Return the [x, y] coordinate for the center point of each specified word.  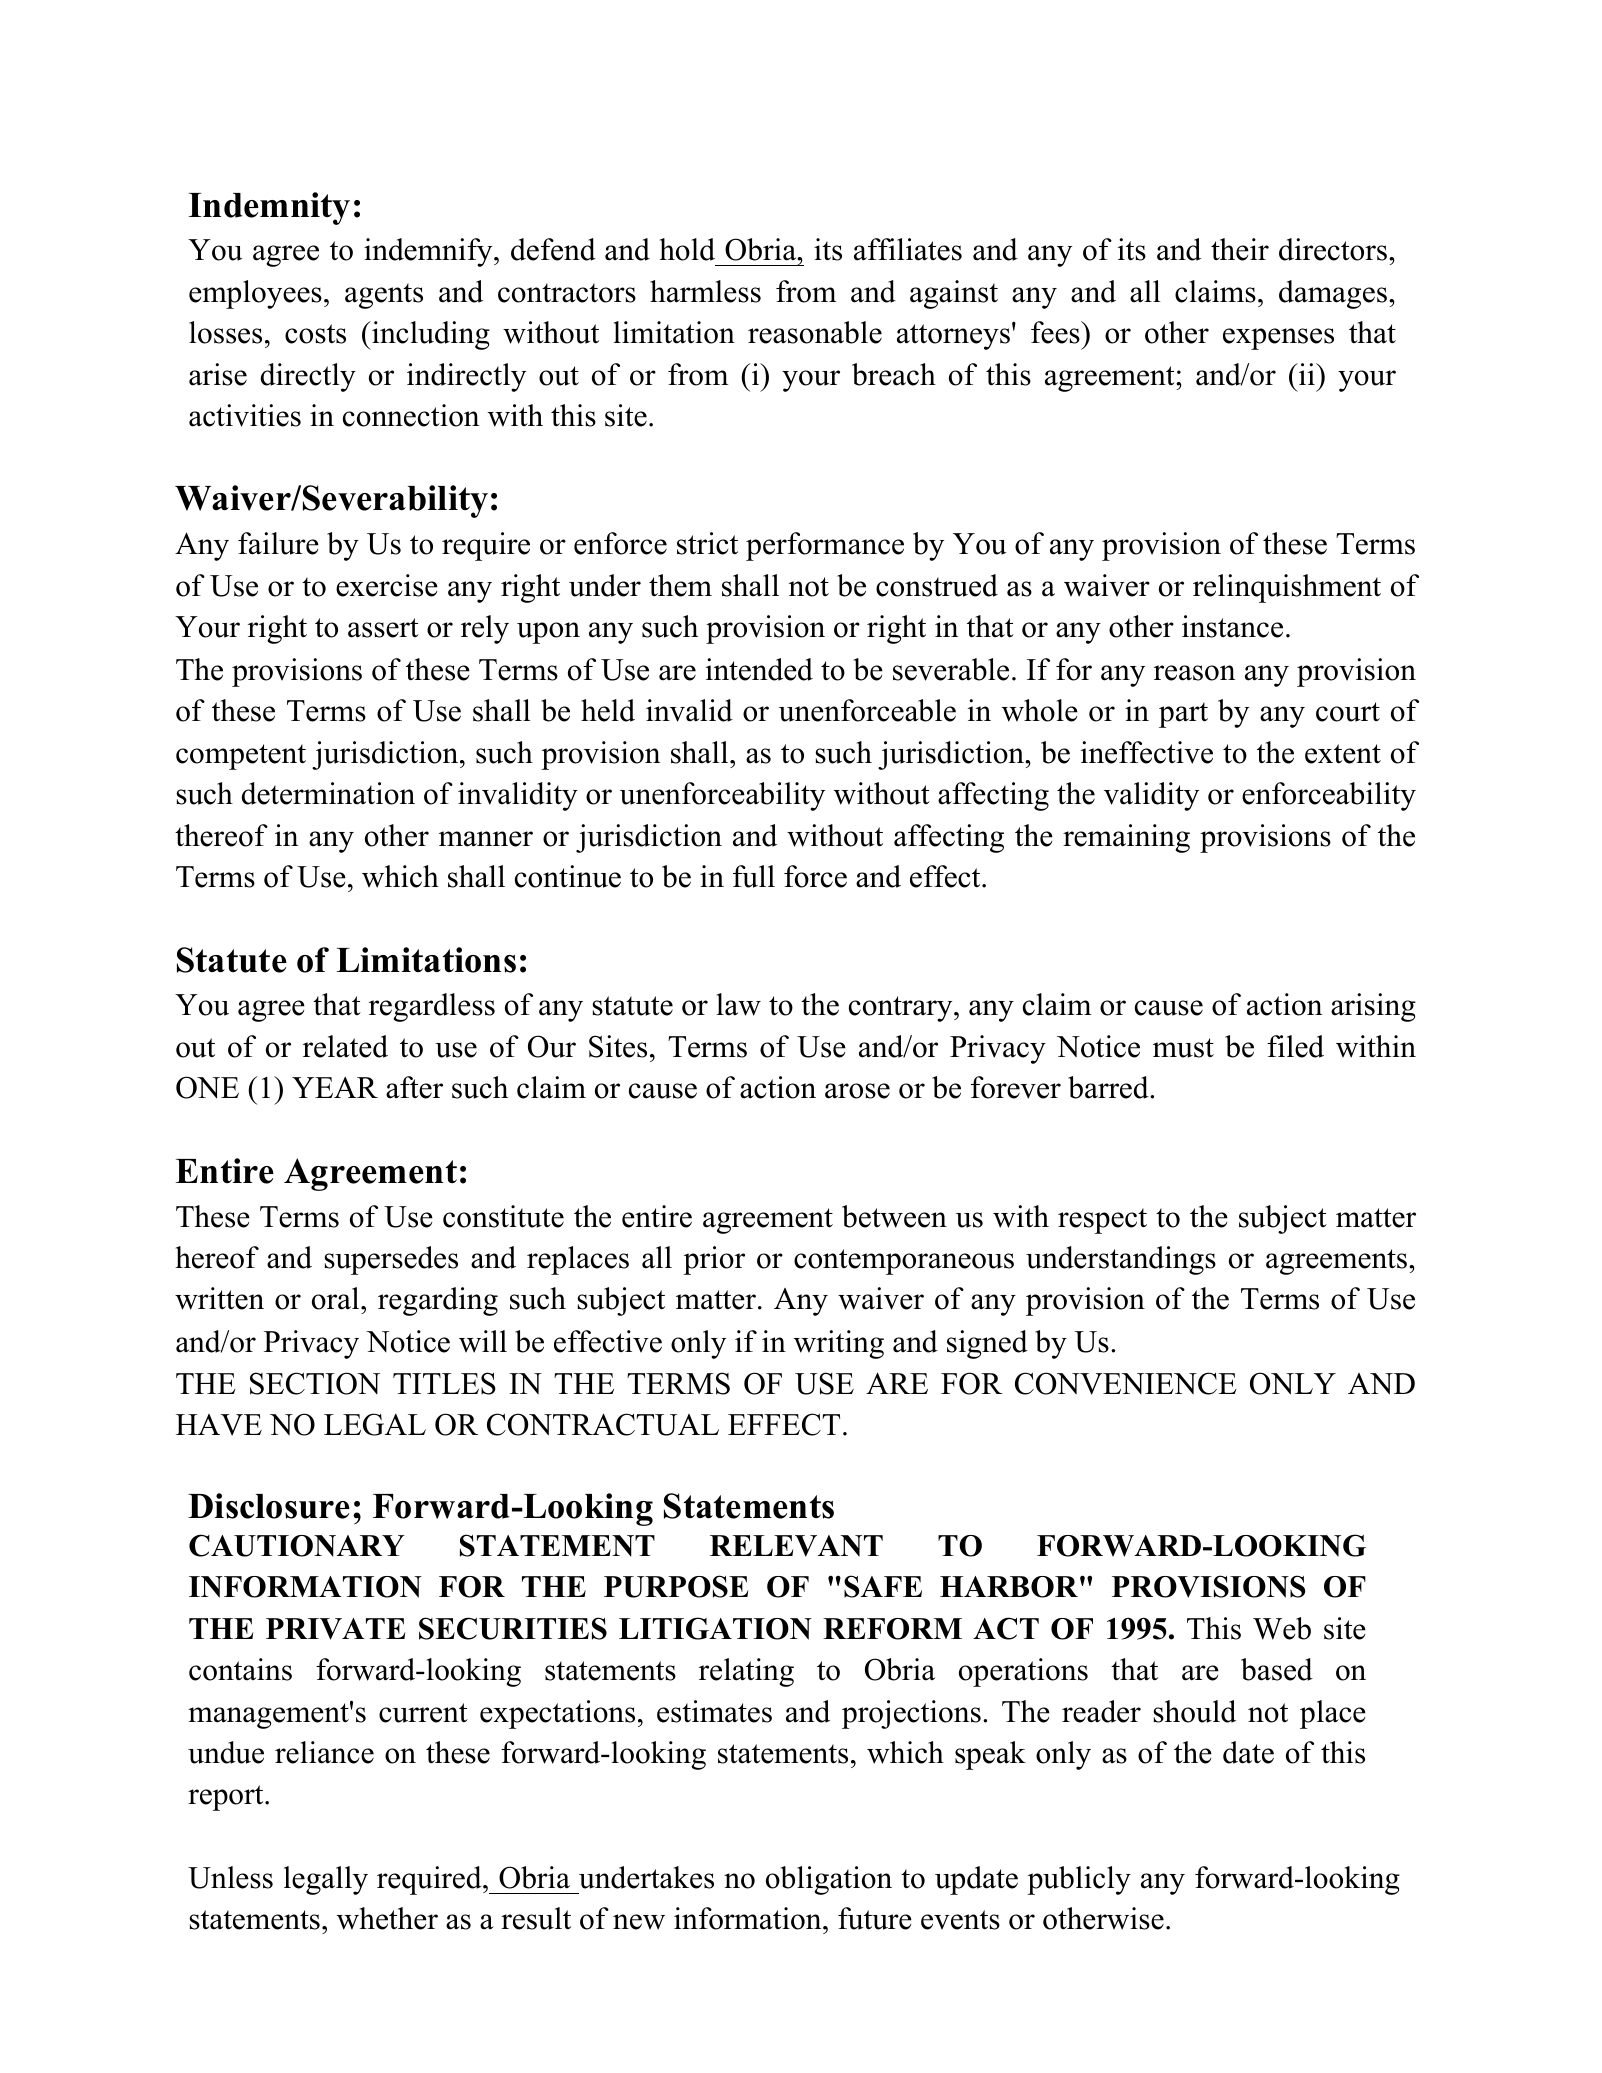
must [1183, 1048]
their [1240, 249]
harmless [705, 291]
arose [857, 1091]
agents [384, 296]
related [345, 1046]
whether [387, 1918]
